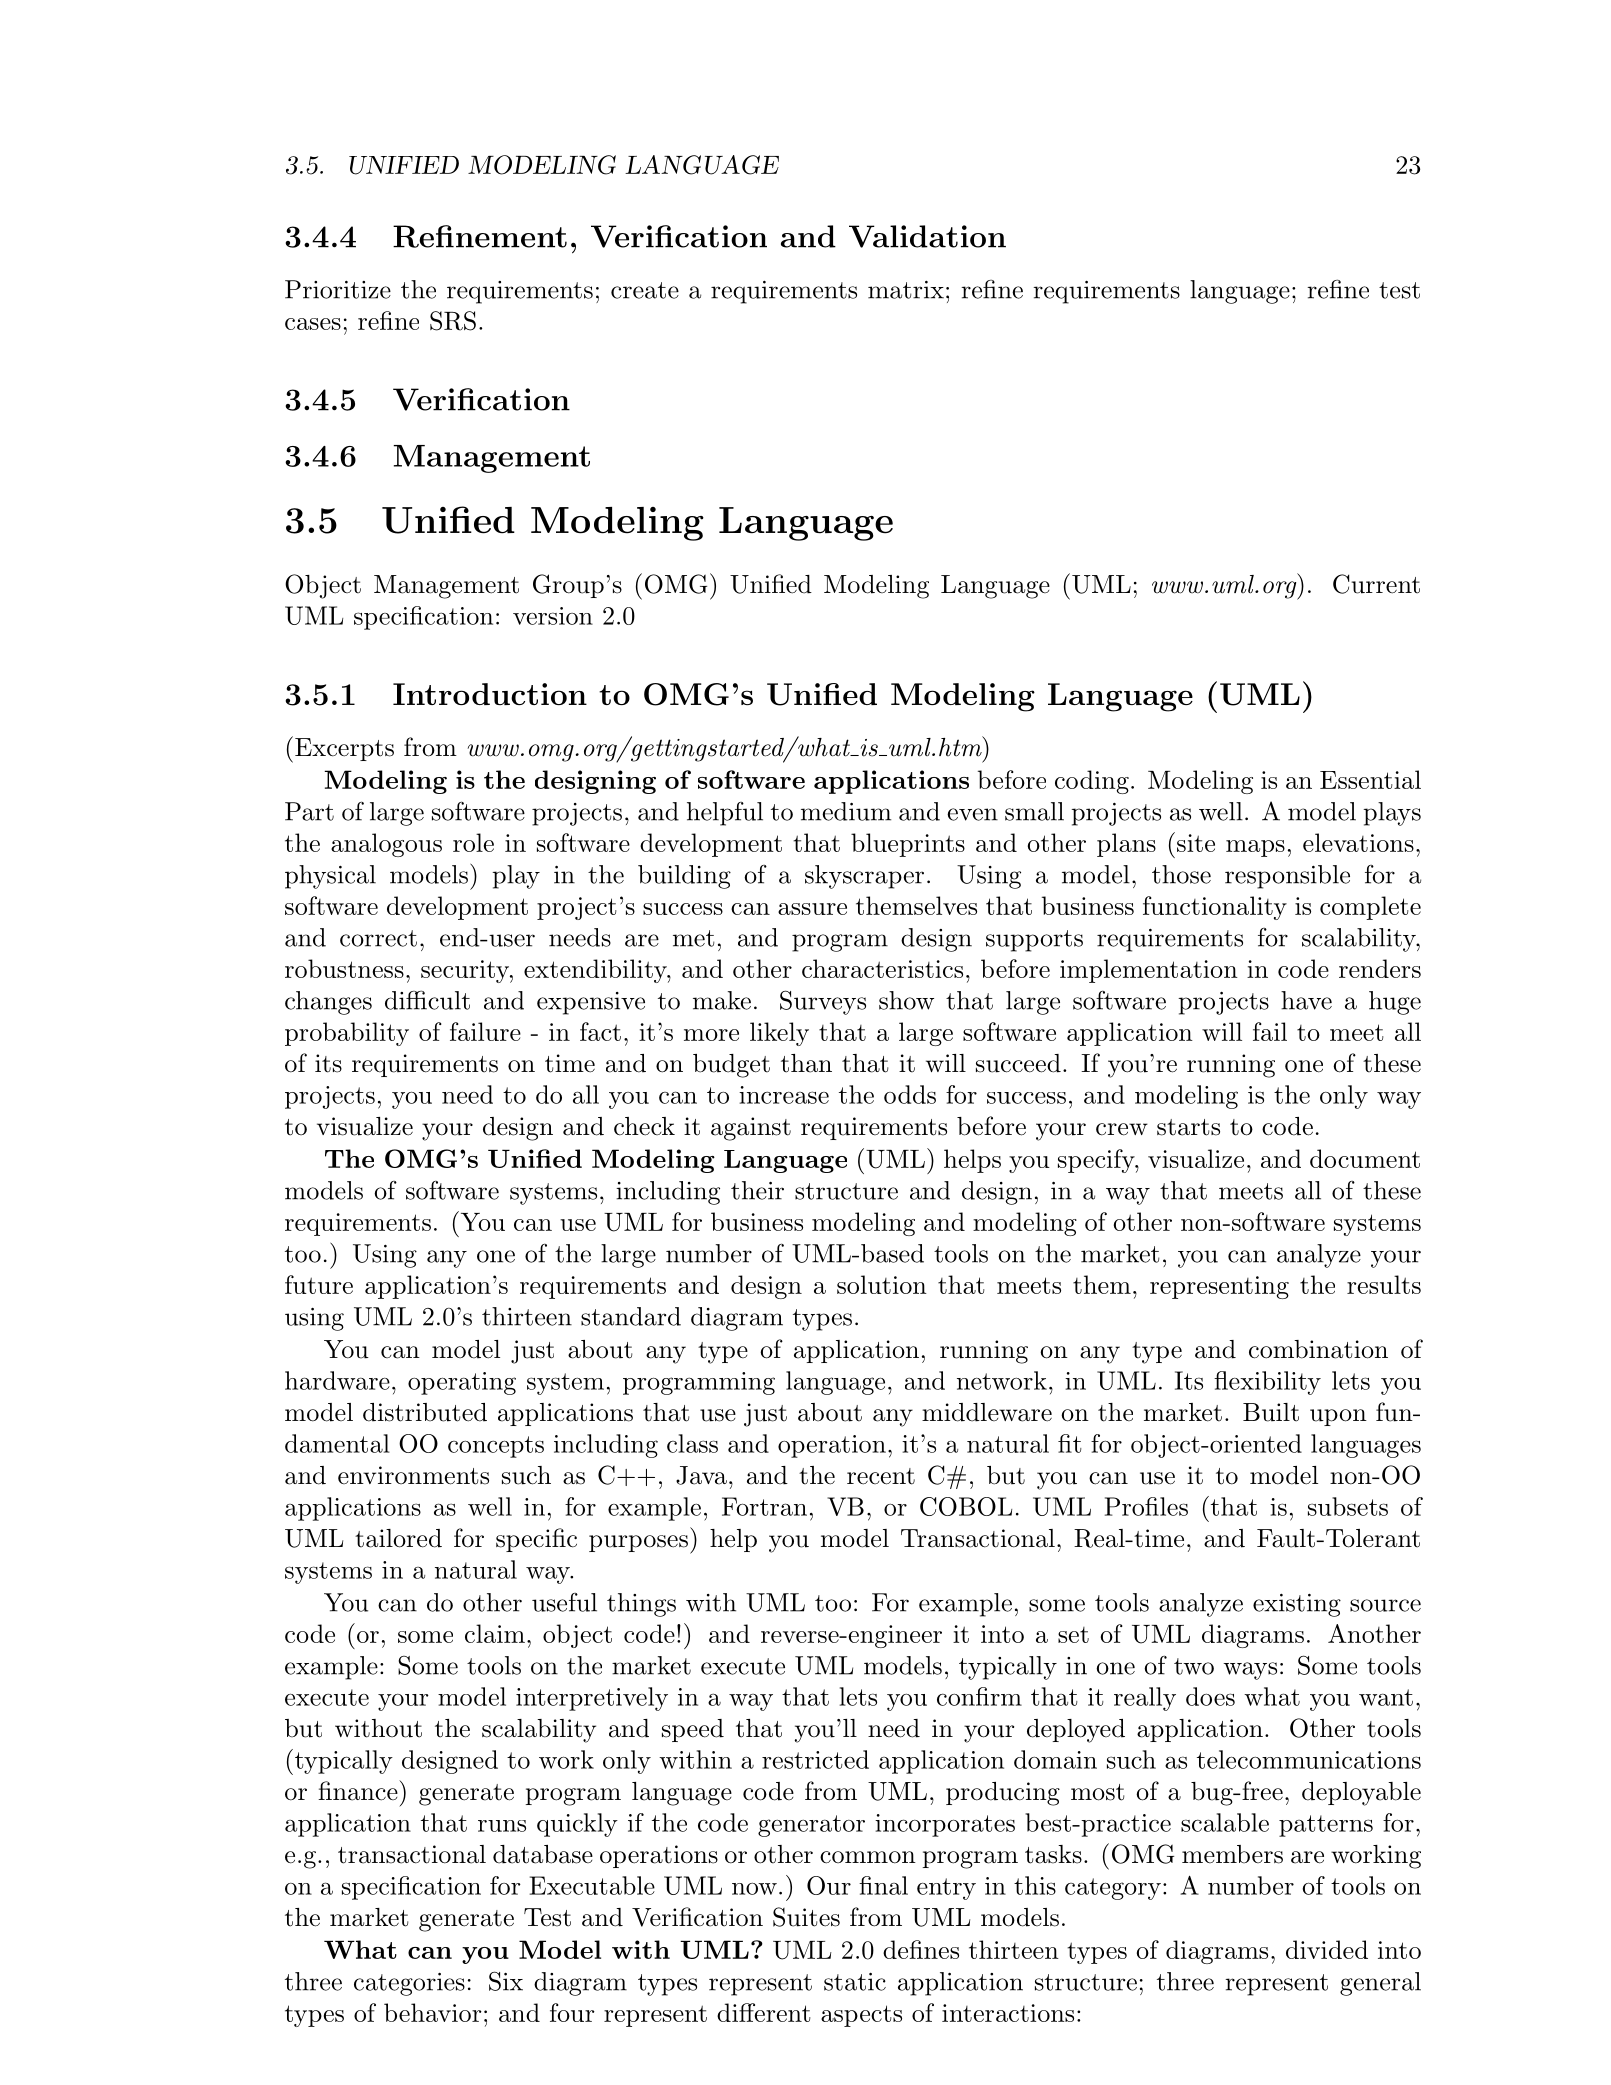  I want to click on distributed, so click(425, 1412).
